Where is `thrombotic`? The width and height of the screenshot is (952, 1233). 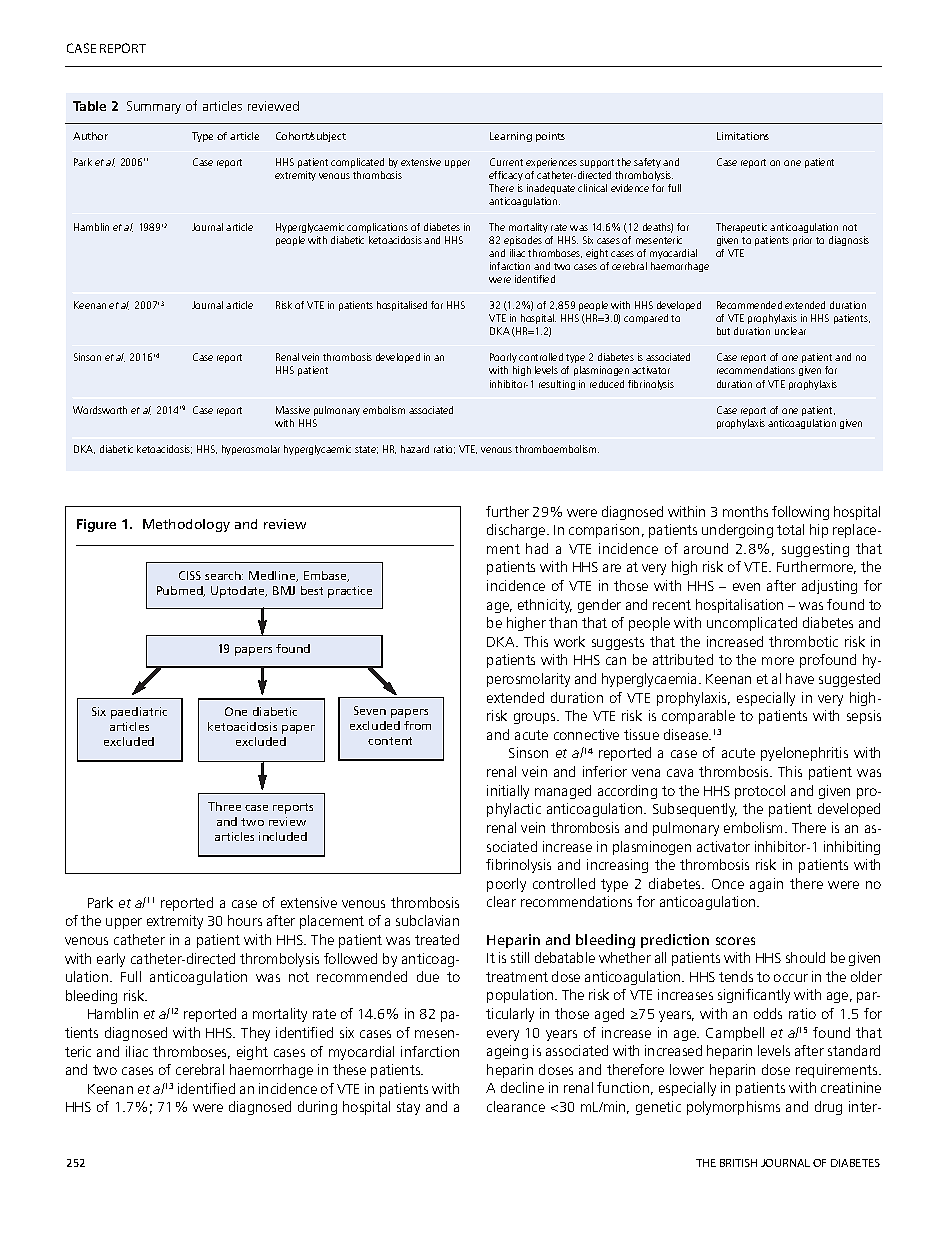 thrombotic is located at coordinates (803, 641).
